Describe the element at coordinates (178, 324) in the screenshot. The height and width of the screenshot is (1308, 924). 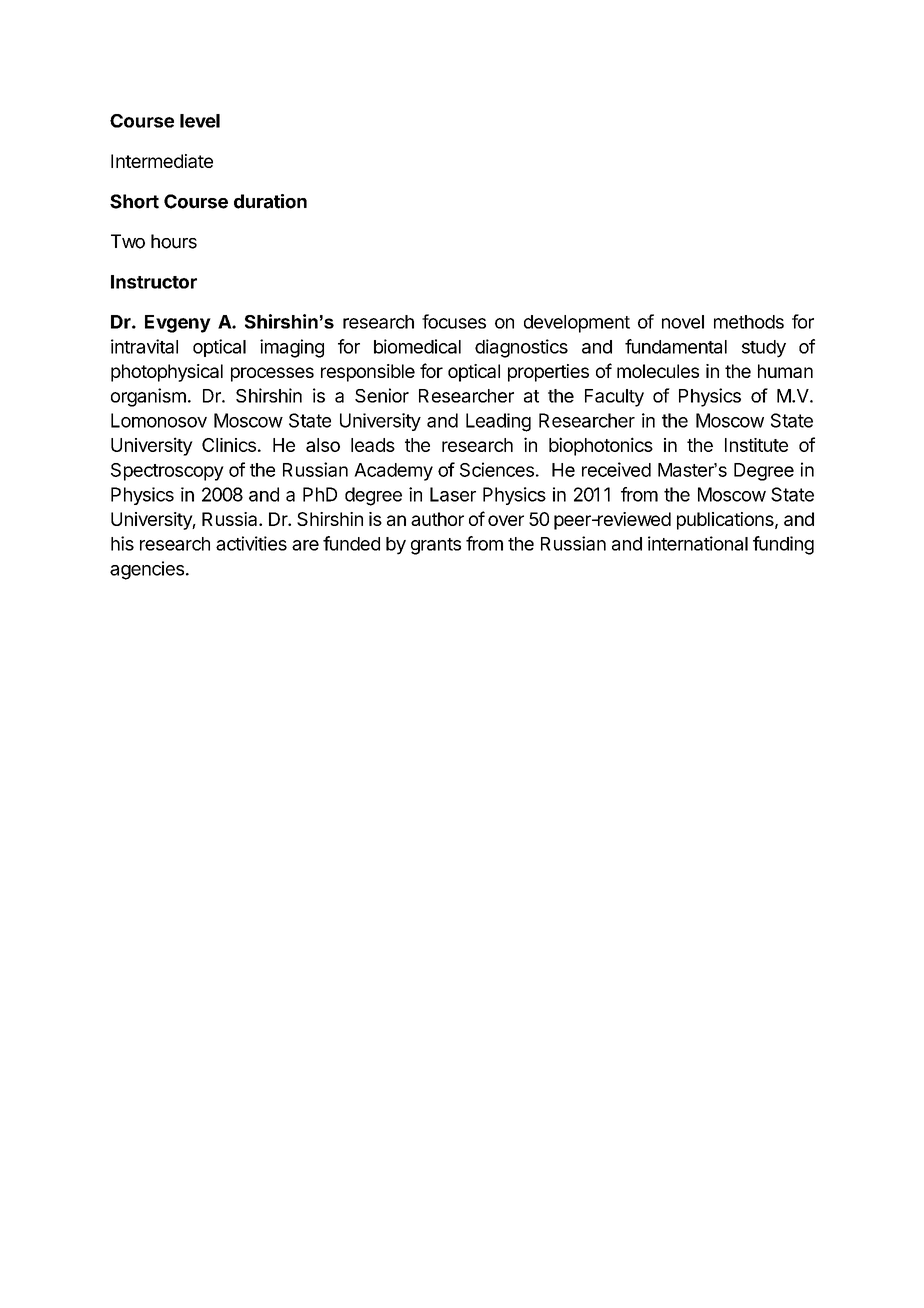
I see `Evgeny` at that location.
